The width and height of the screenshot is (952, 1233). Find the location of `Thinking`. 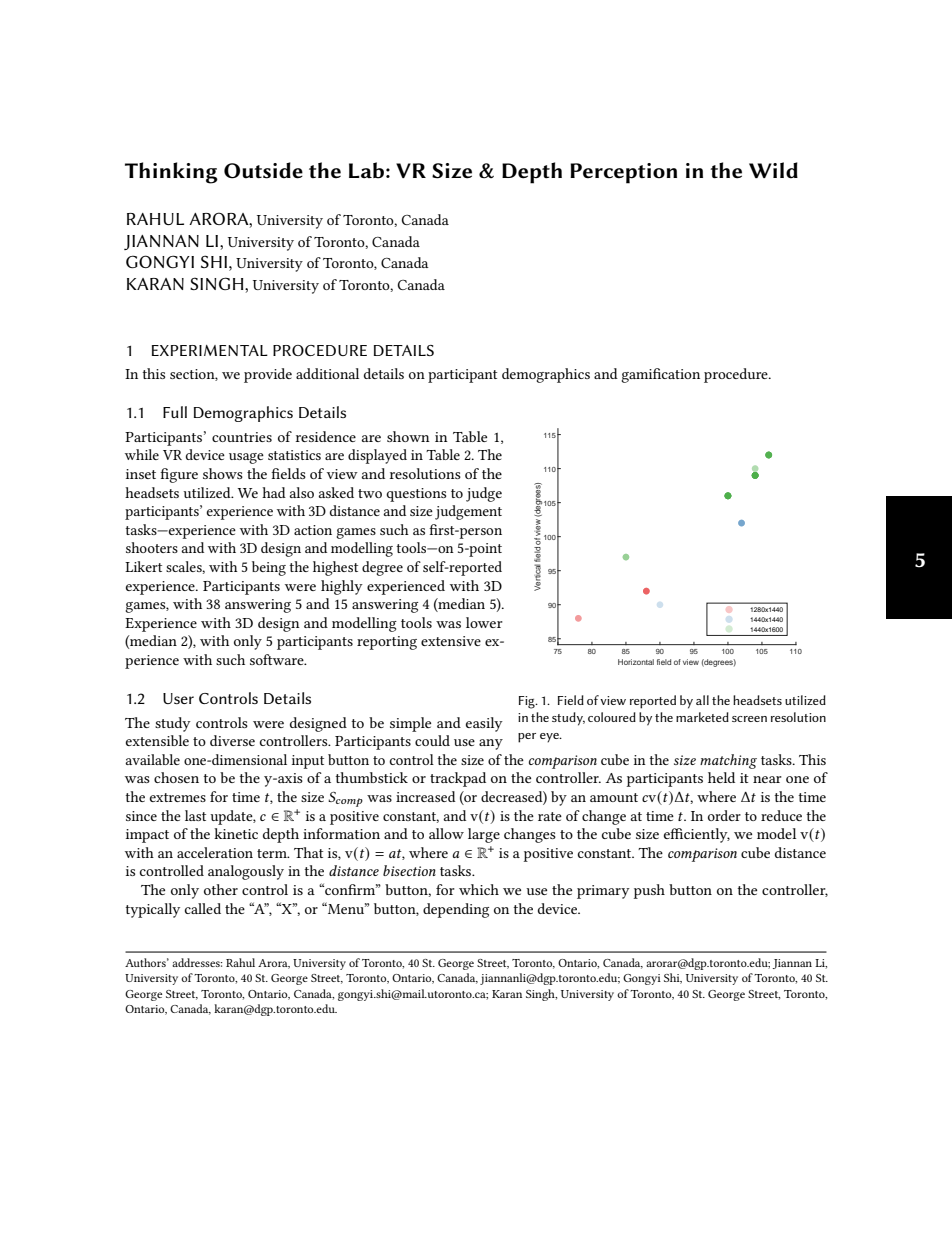

Thinking is located at coordinates (171, 173).
